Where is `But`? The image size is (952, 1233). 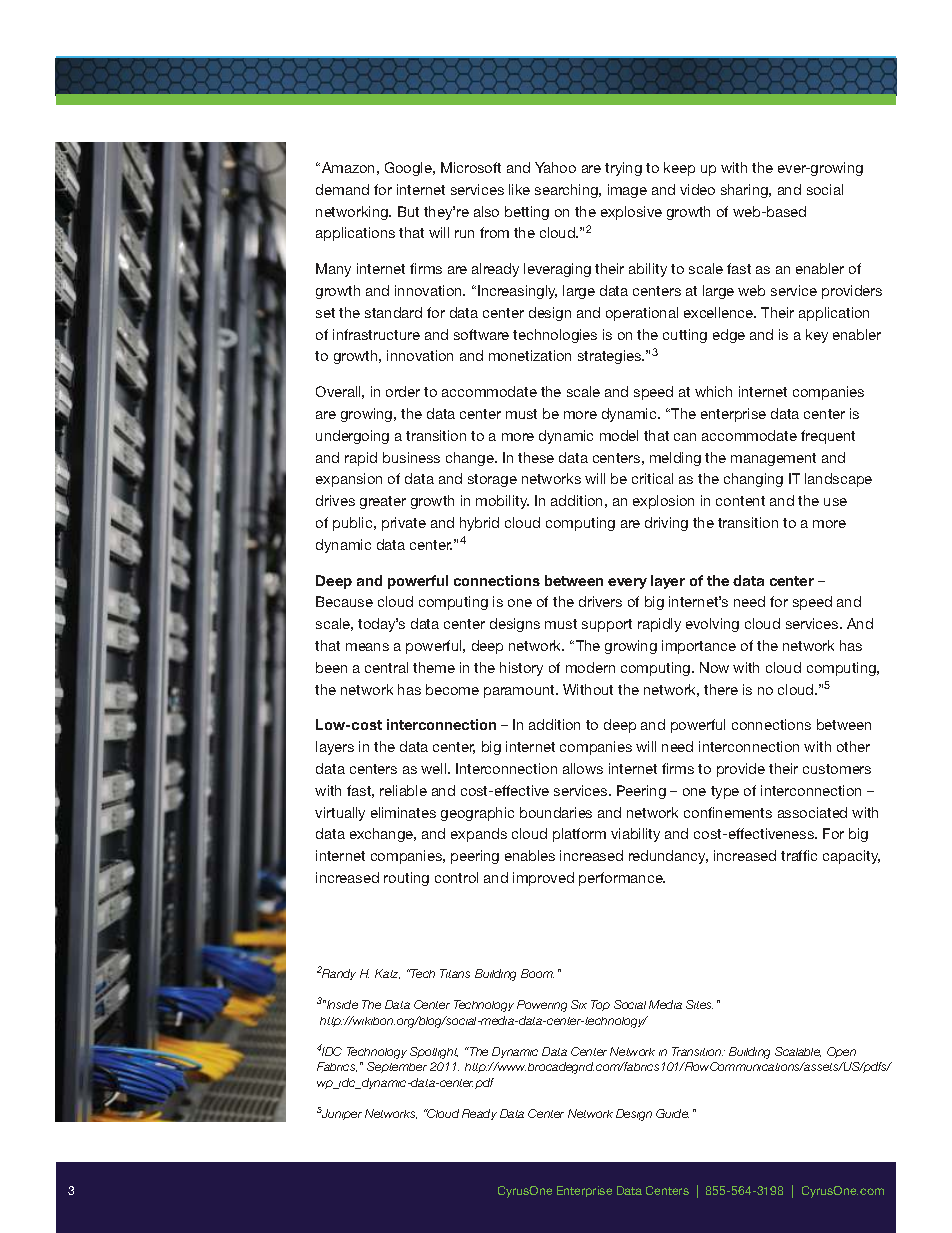
But is located at coordinates (408, 211).
